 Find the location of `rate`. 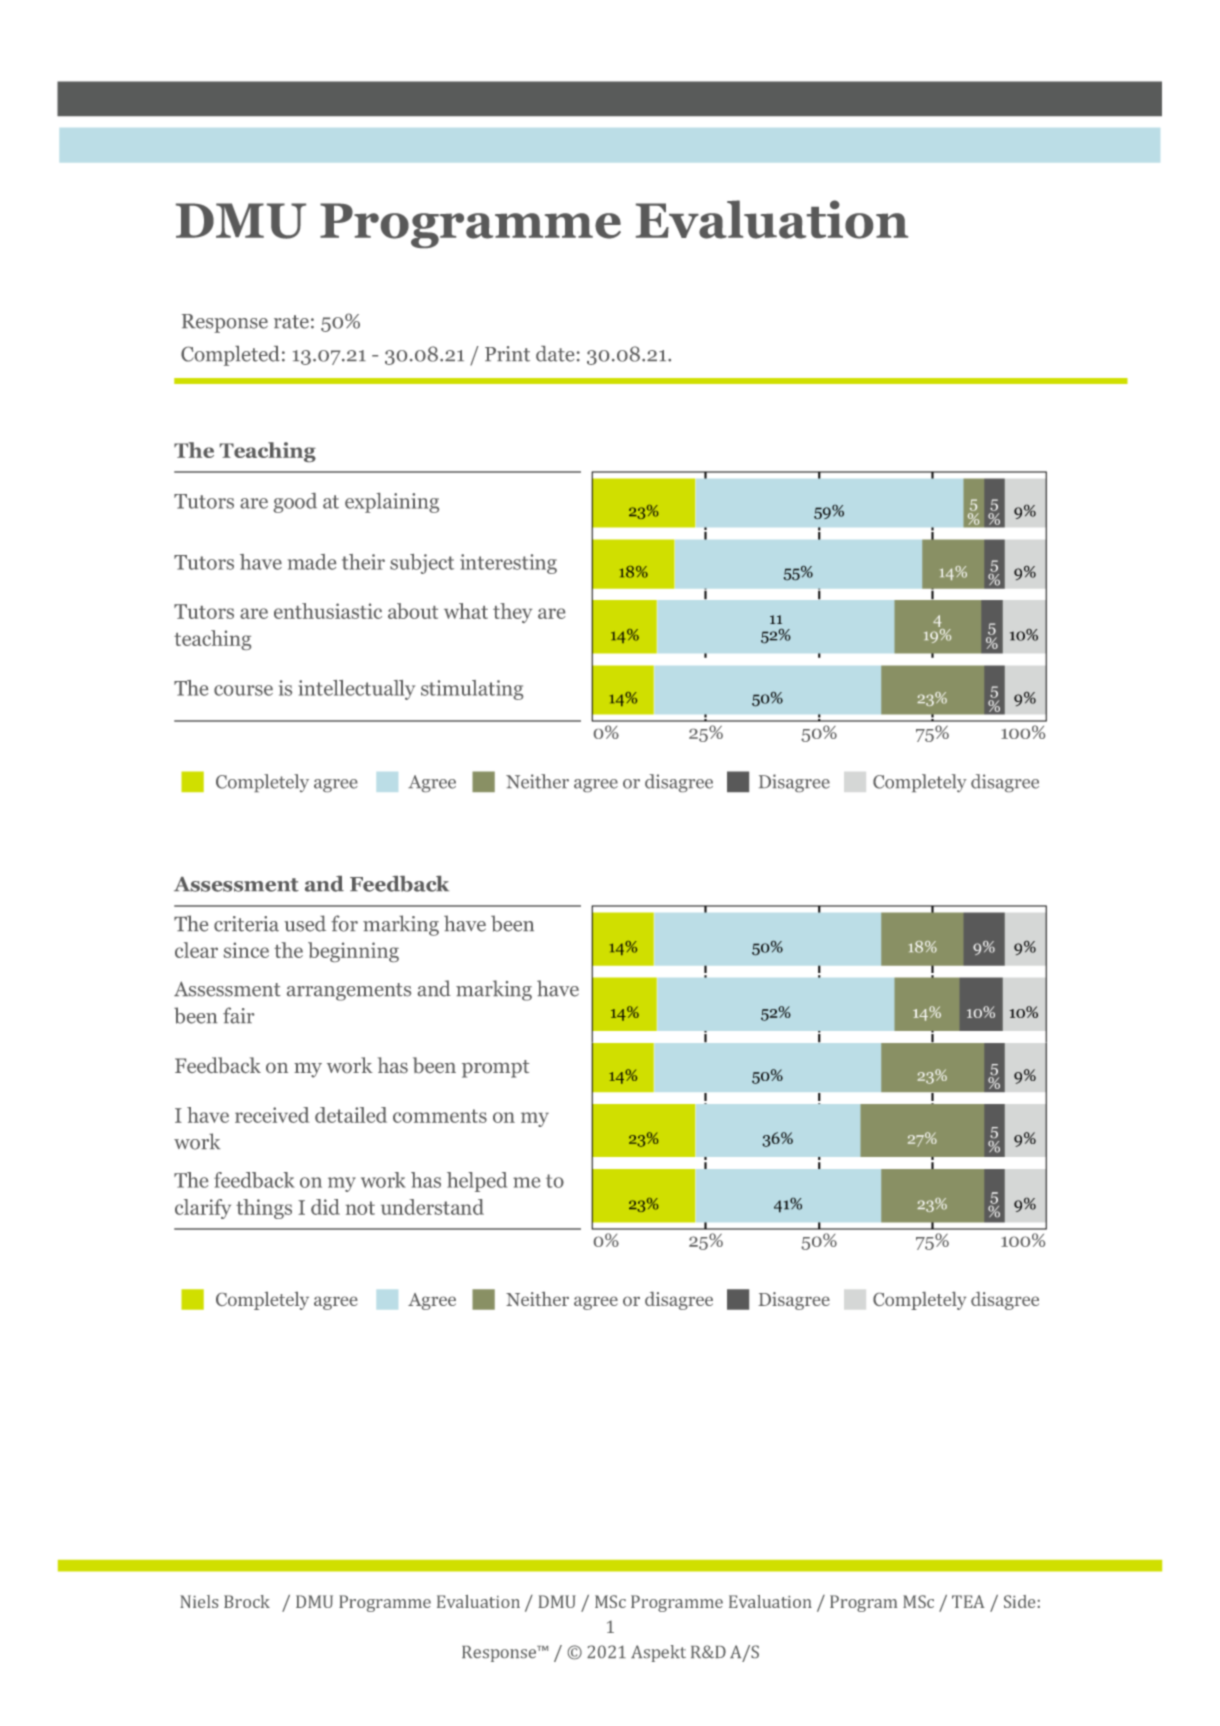

rate is located at coordinates (291, 322).
